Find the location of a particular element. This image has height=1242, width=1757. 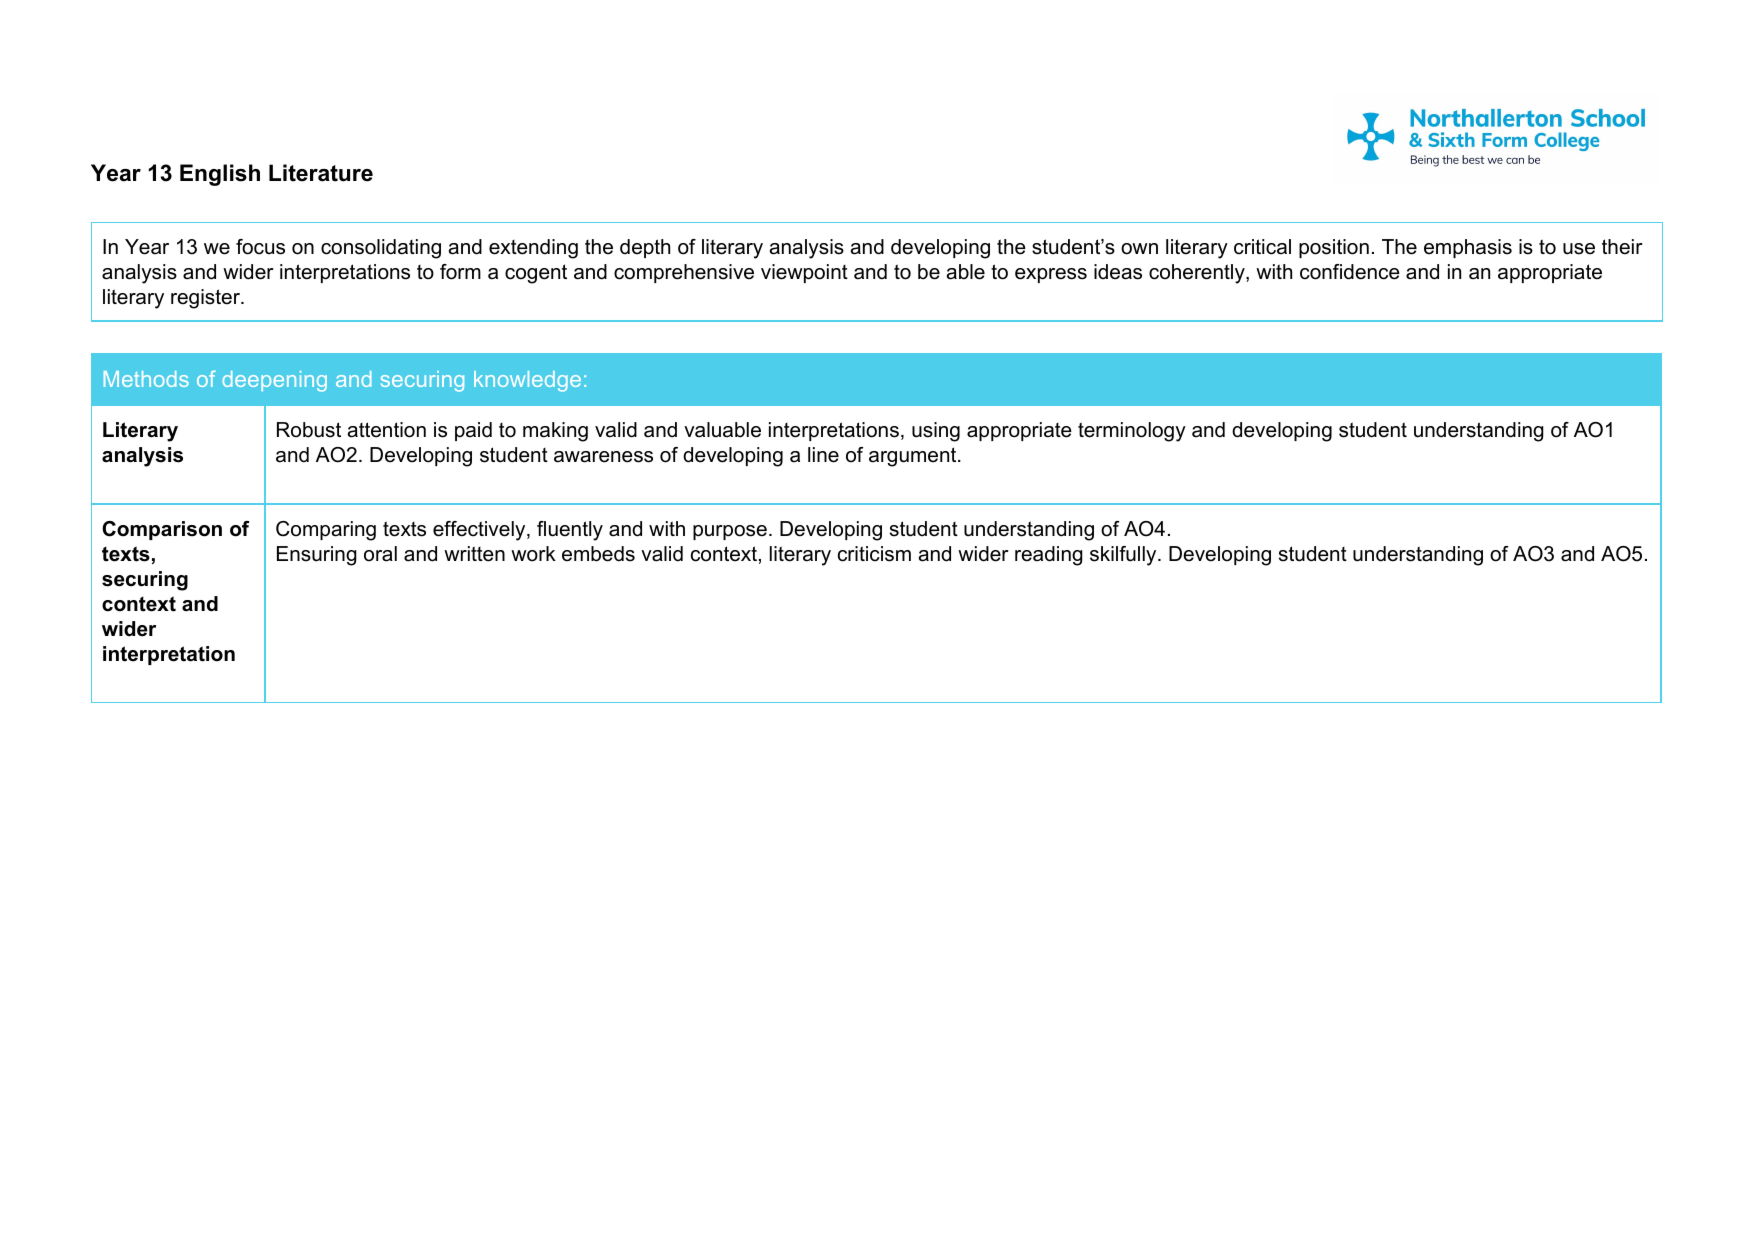

Ensuring is located at coordinates (317, 556).
